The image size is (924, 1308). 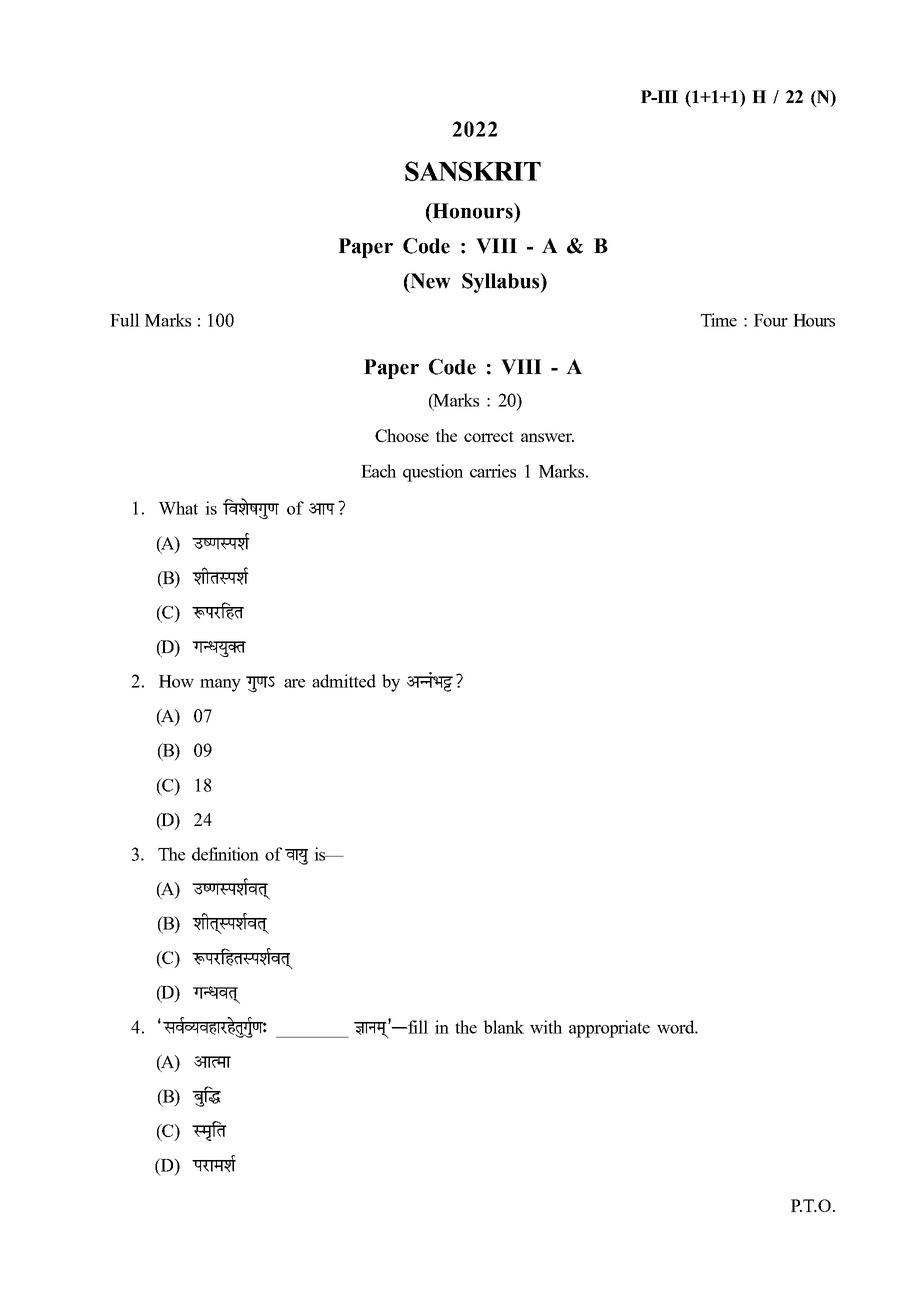 What do you see at coordinates (609, 1029) in the page?
I see `appropriate` at bounding box center [609, 1029].
